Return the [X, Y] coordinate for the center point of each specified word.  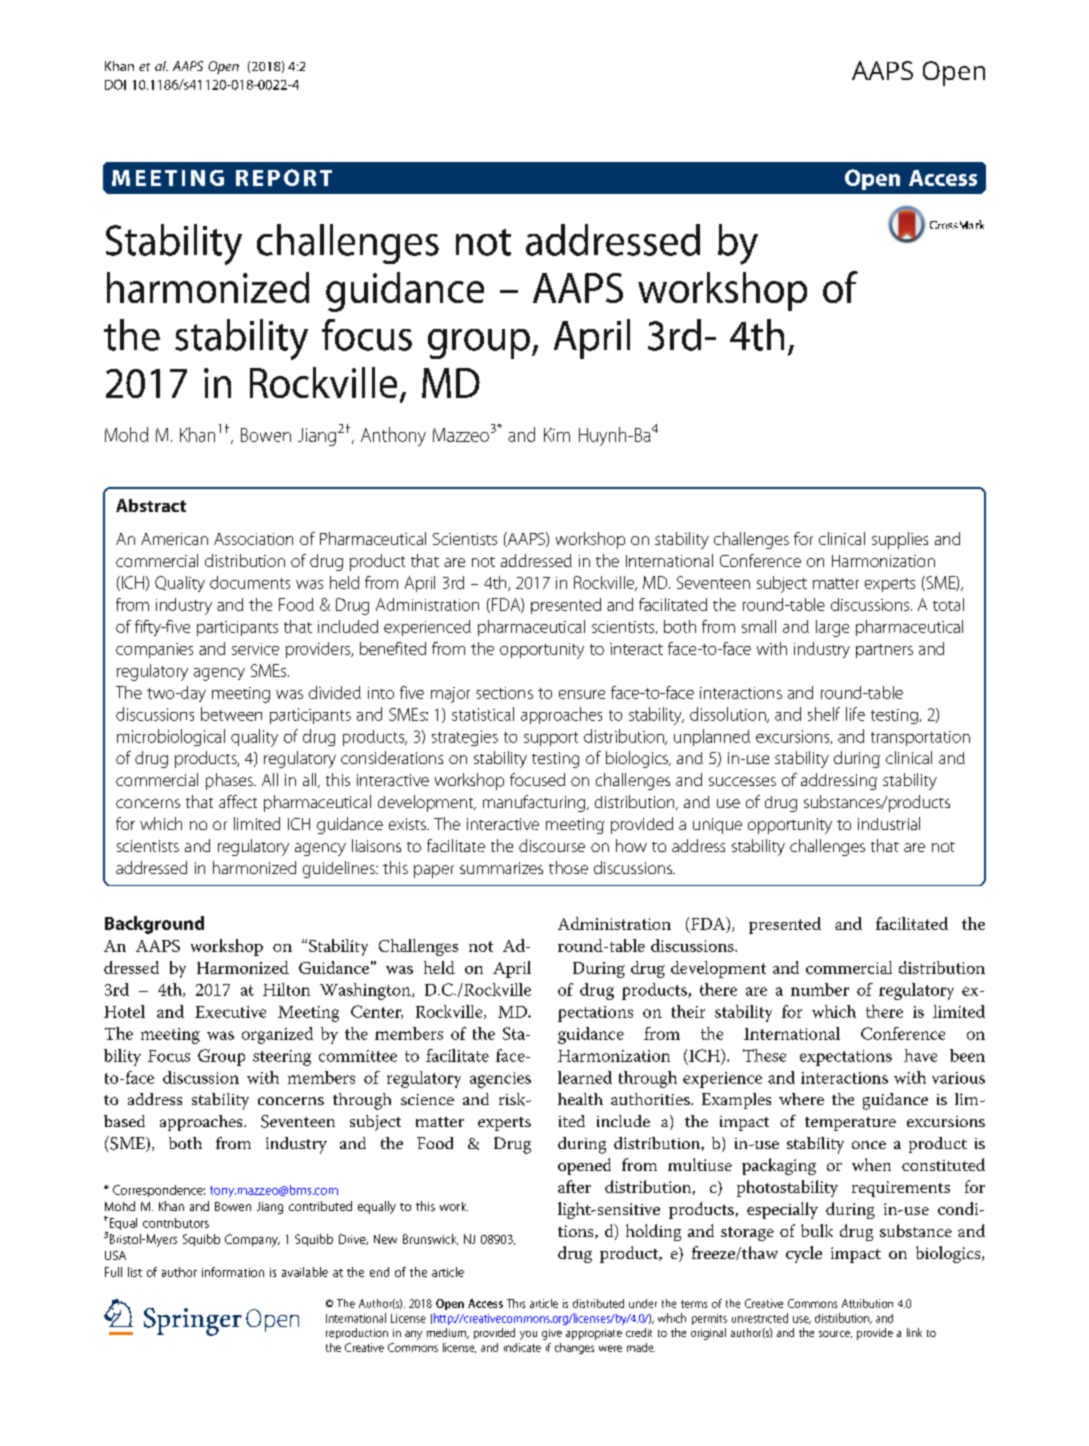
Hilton [286, 989]
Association [253, 539]
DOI [115, 84]
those [568, 867]
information [233, 1272]
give [552, 1334]
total [948, 604]
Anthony [393, 436]
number [820, 989]
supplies [900, 540]
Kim [557, 435]
